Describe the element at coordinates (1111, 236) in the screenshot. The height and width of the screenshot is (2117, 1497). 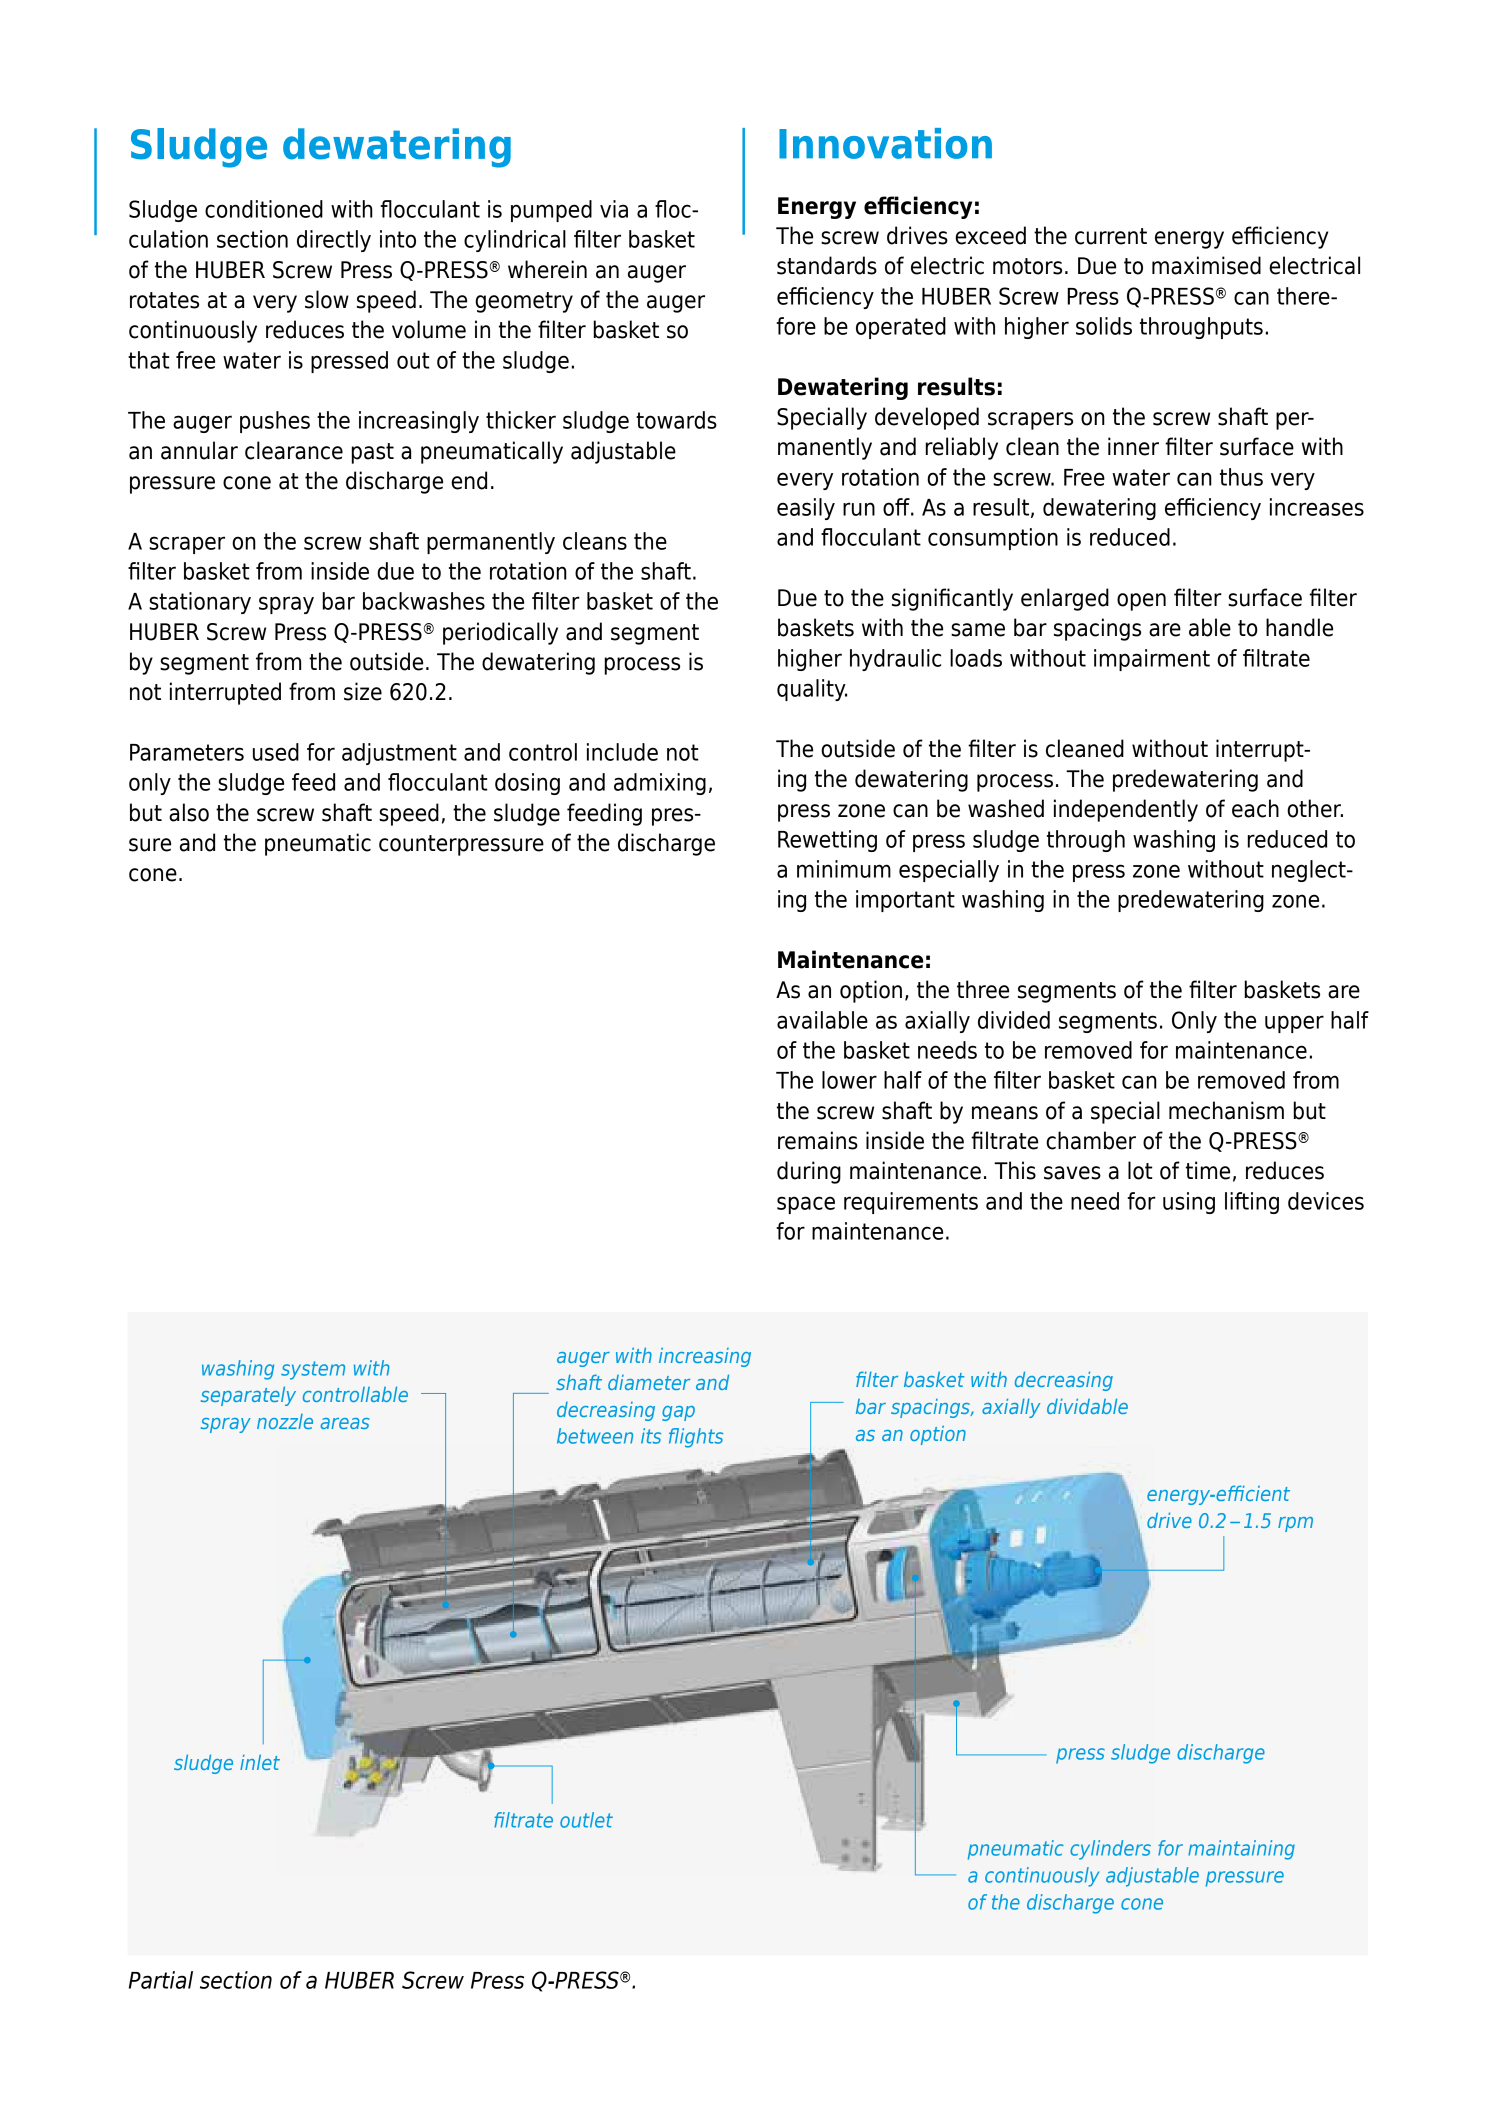
I see `current` at that location.
